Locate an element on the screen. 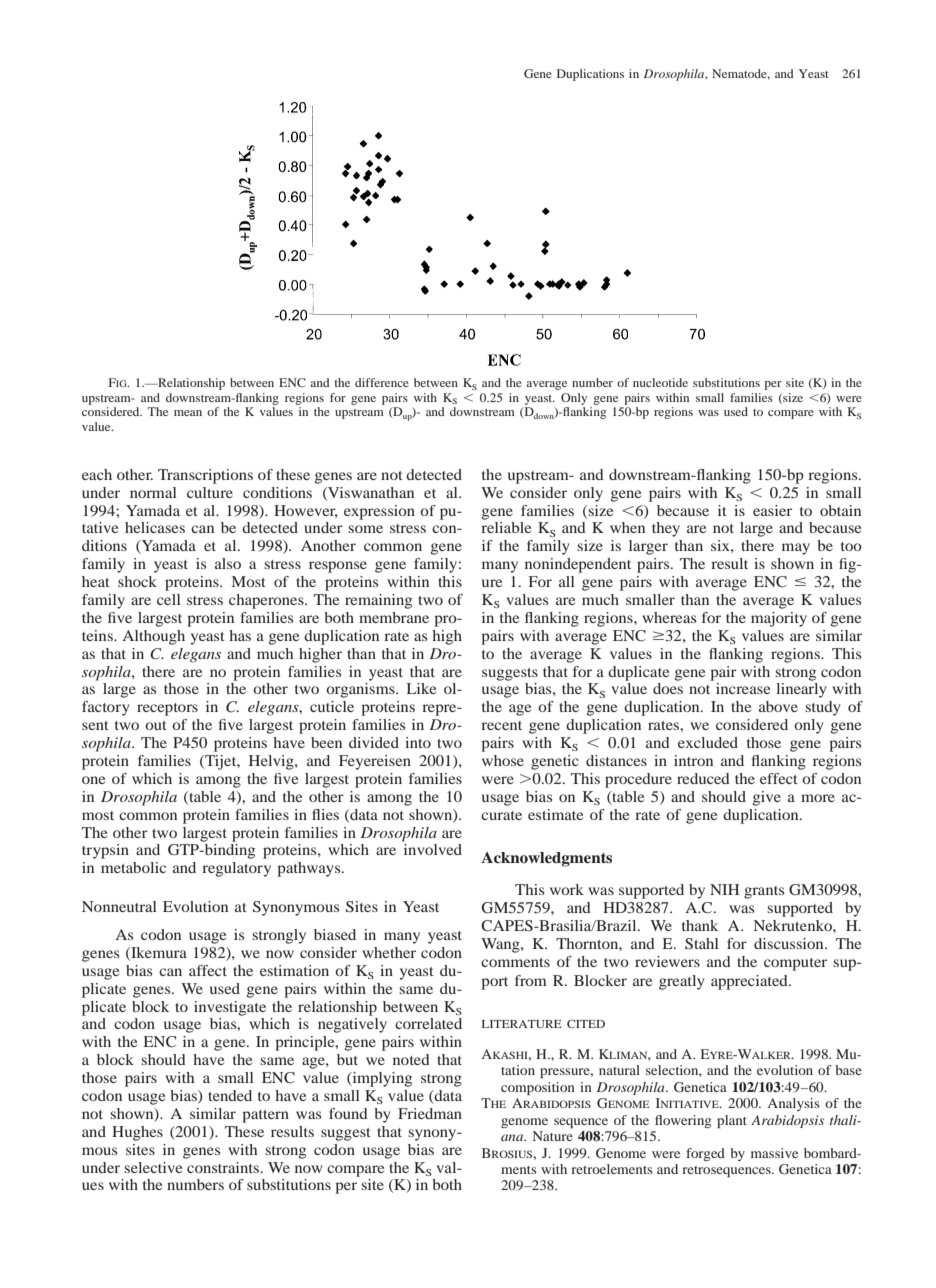  effect is located at coordinates (779, 778).
